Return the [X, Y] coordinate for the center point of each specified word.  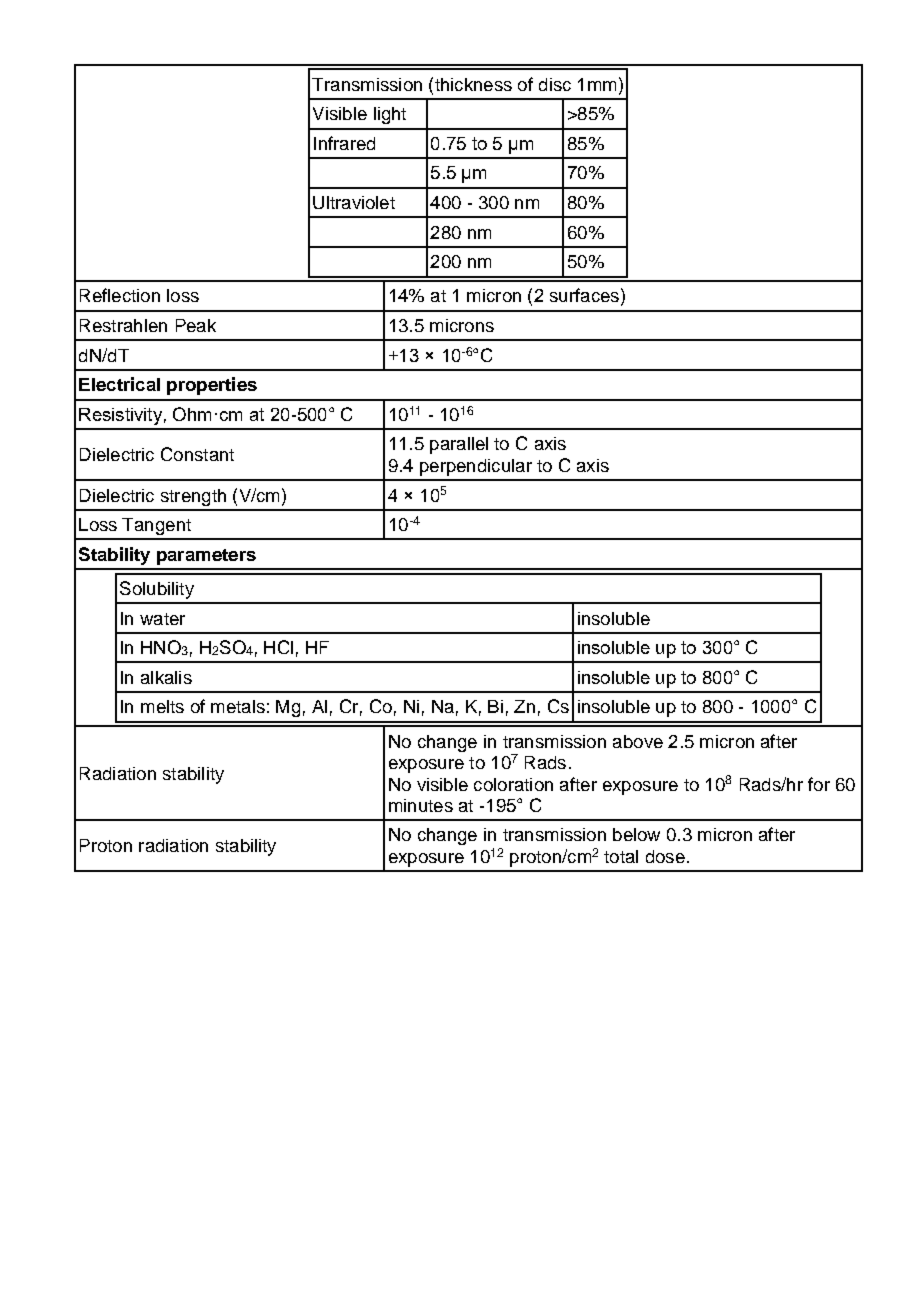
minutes [421, 805]
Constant [197, 454]
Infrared [344, 143]
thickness [472, 84]
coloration [513, 784]
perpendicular [476, 467]
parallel [459, 445]
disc [555, 84]
